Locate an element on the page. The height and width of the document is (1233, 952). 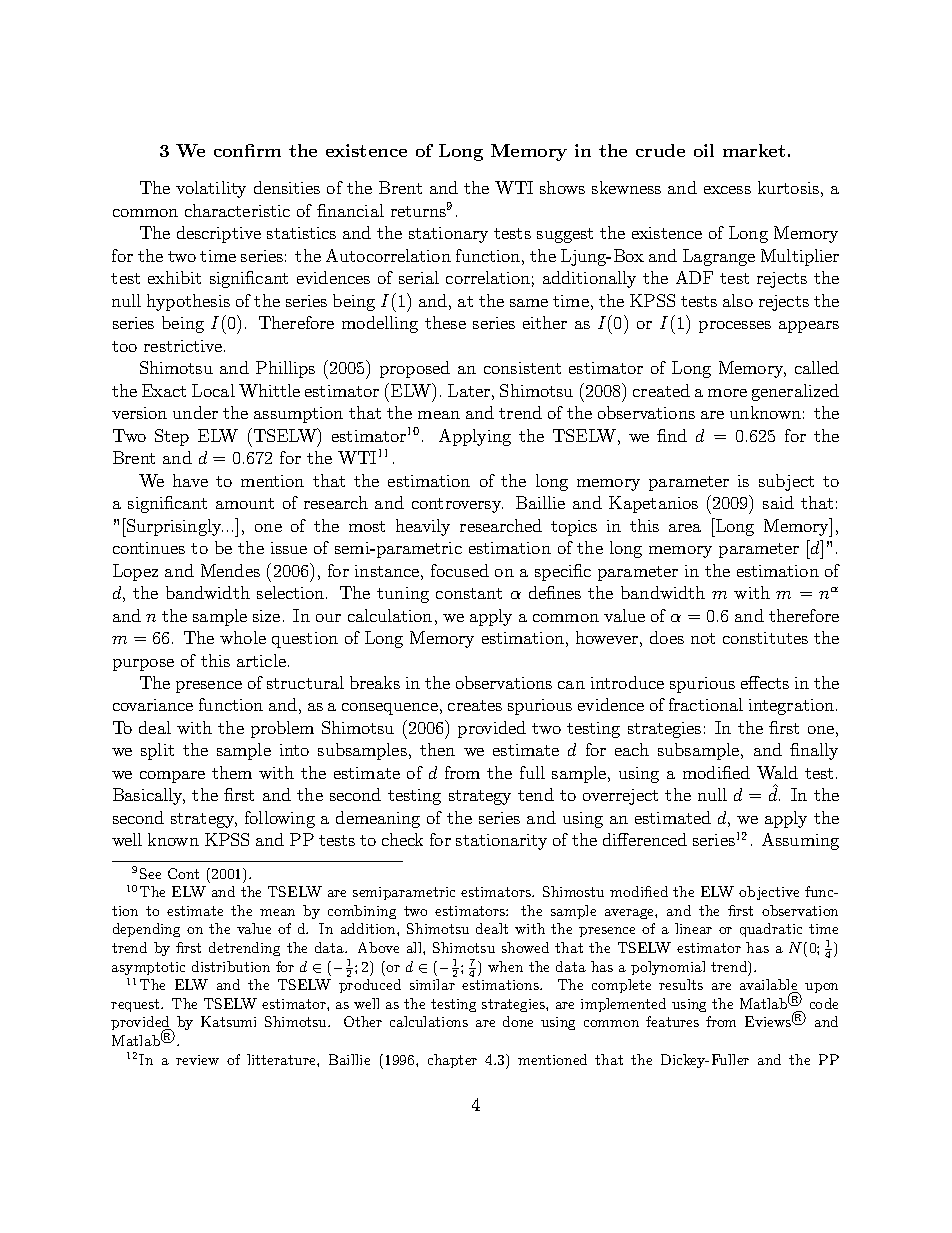
shows is located at coordinates (562, 187).
